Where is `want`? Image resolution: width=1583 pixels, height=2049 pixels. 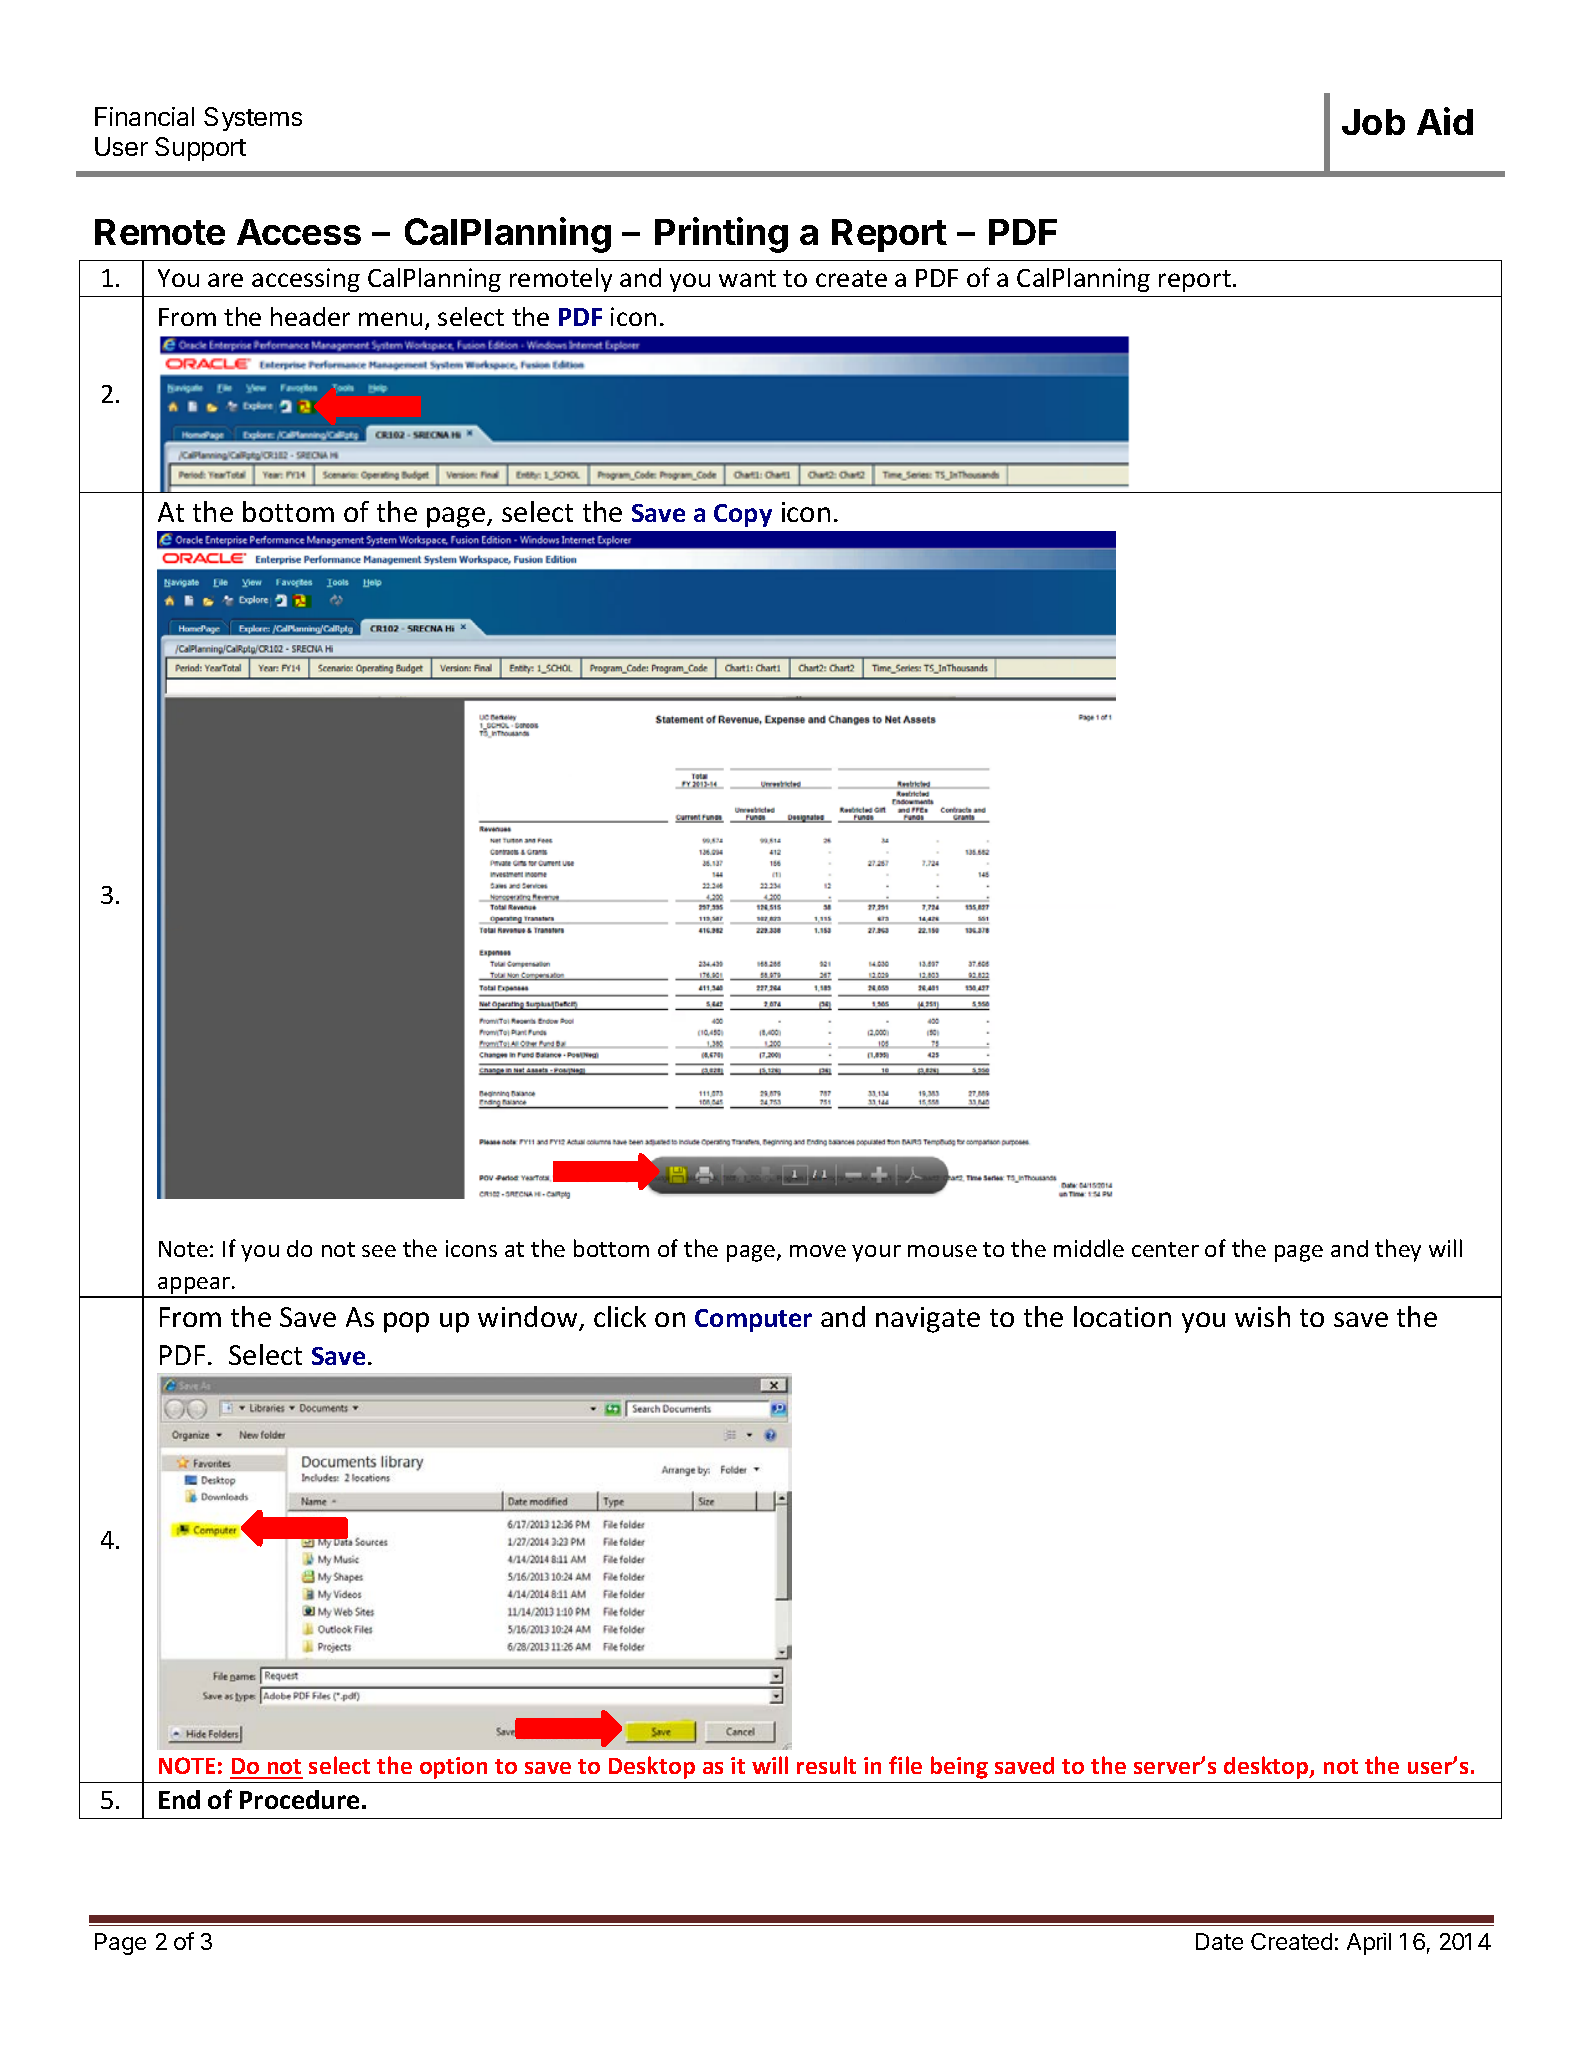
want is located at coordinates (747, 278).
